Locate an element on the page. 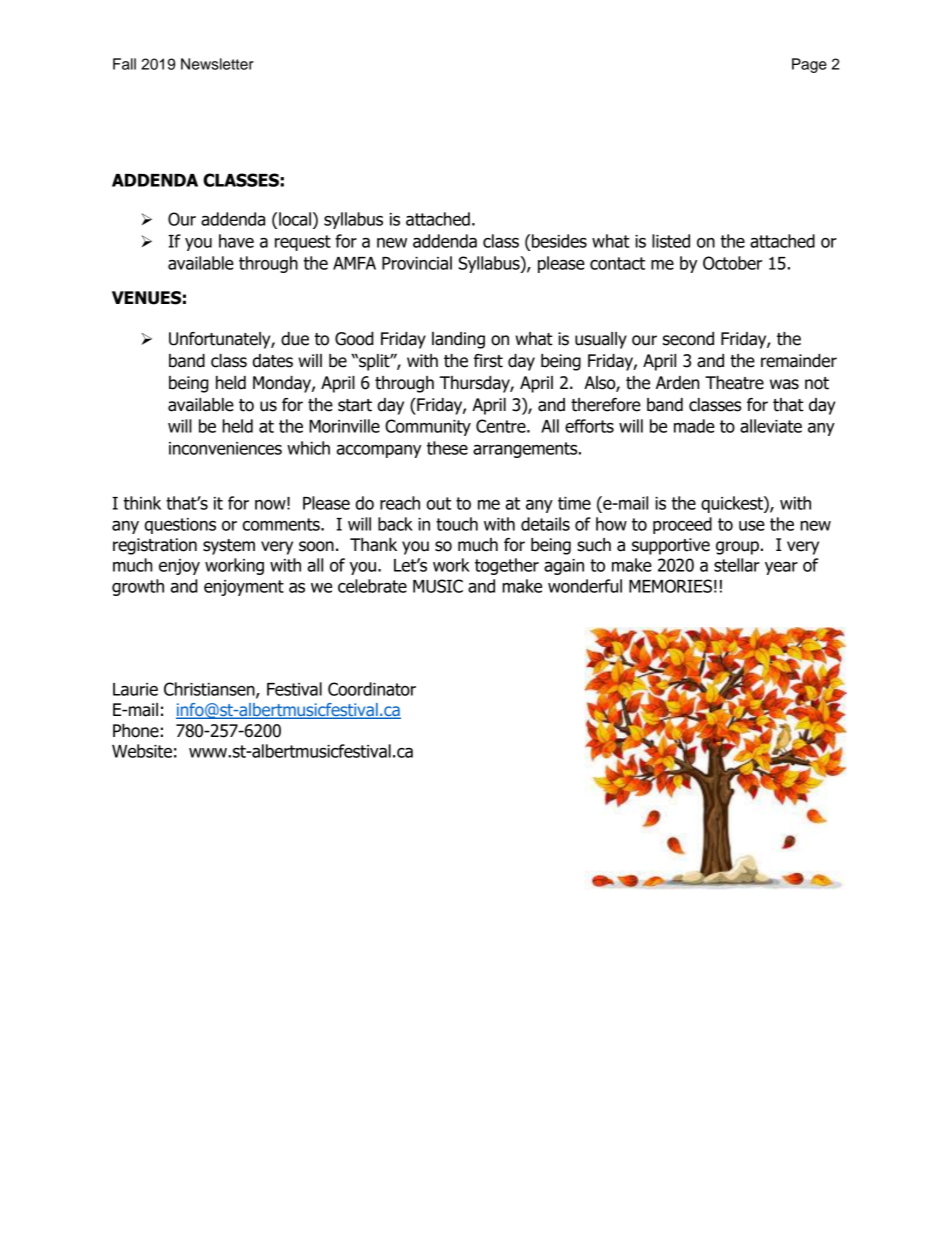  Newsletter is located at coordinates (217, 64).
